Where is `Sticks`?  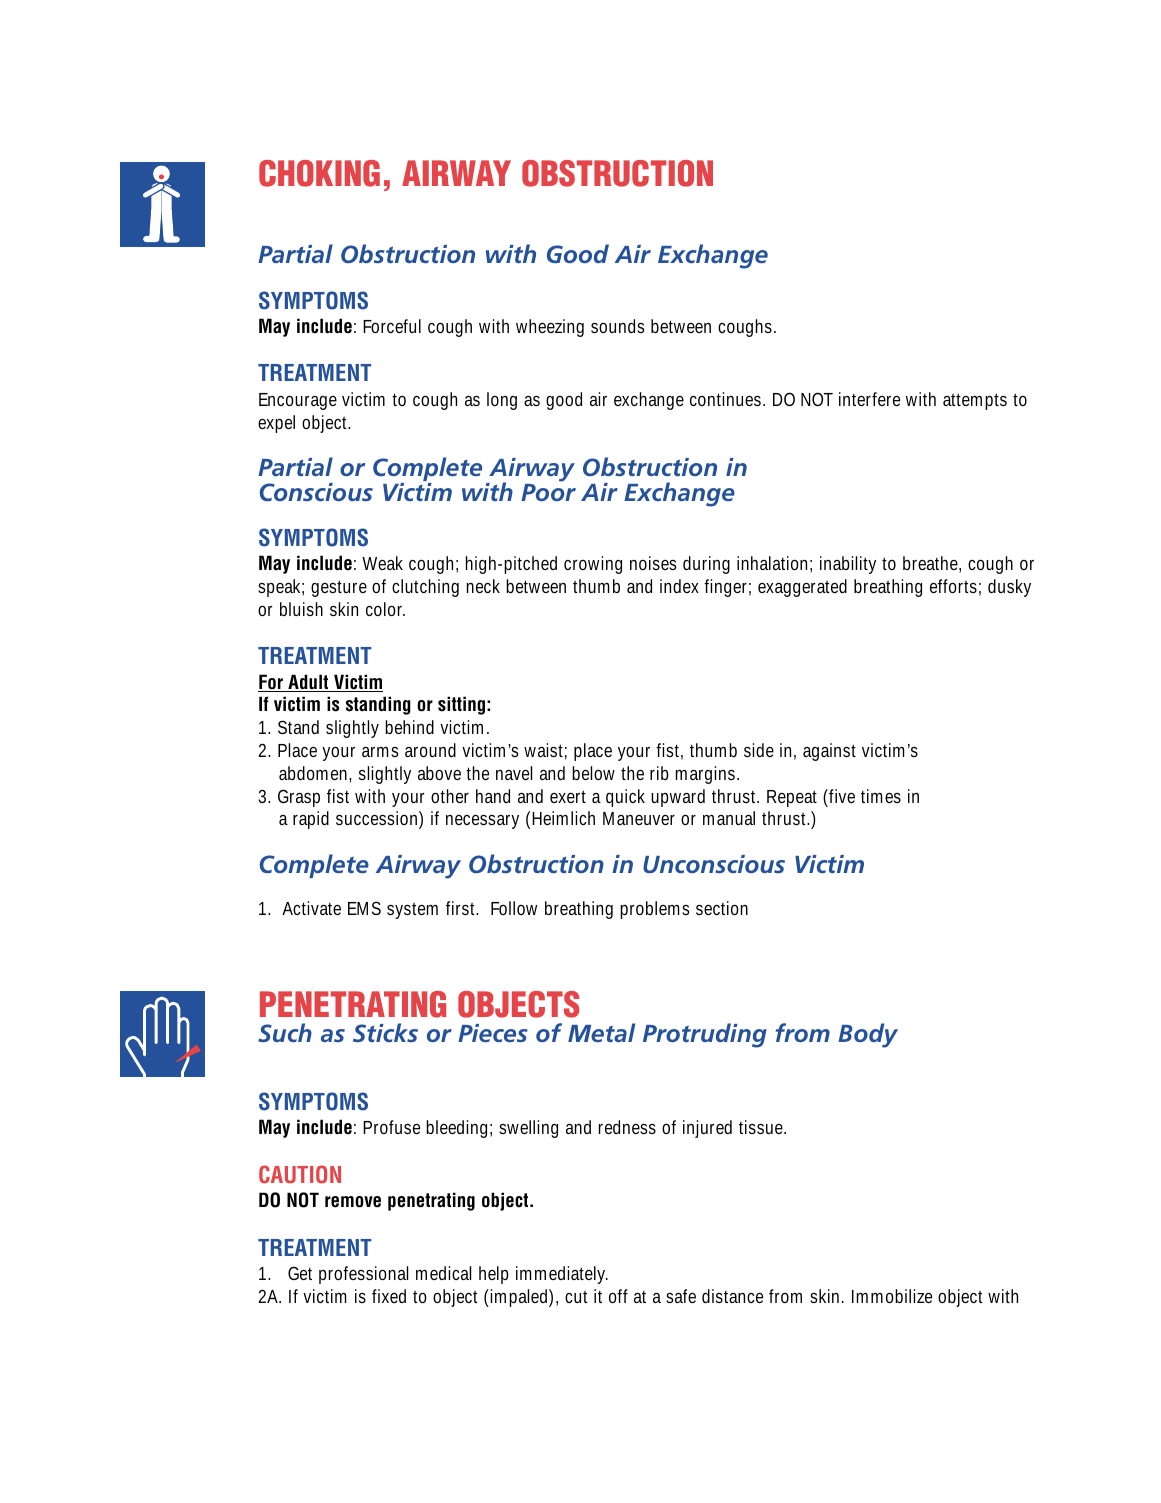 Sticks is located at coordinates (385, 1032).
